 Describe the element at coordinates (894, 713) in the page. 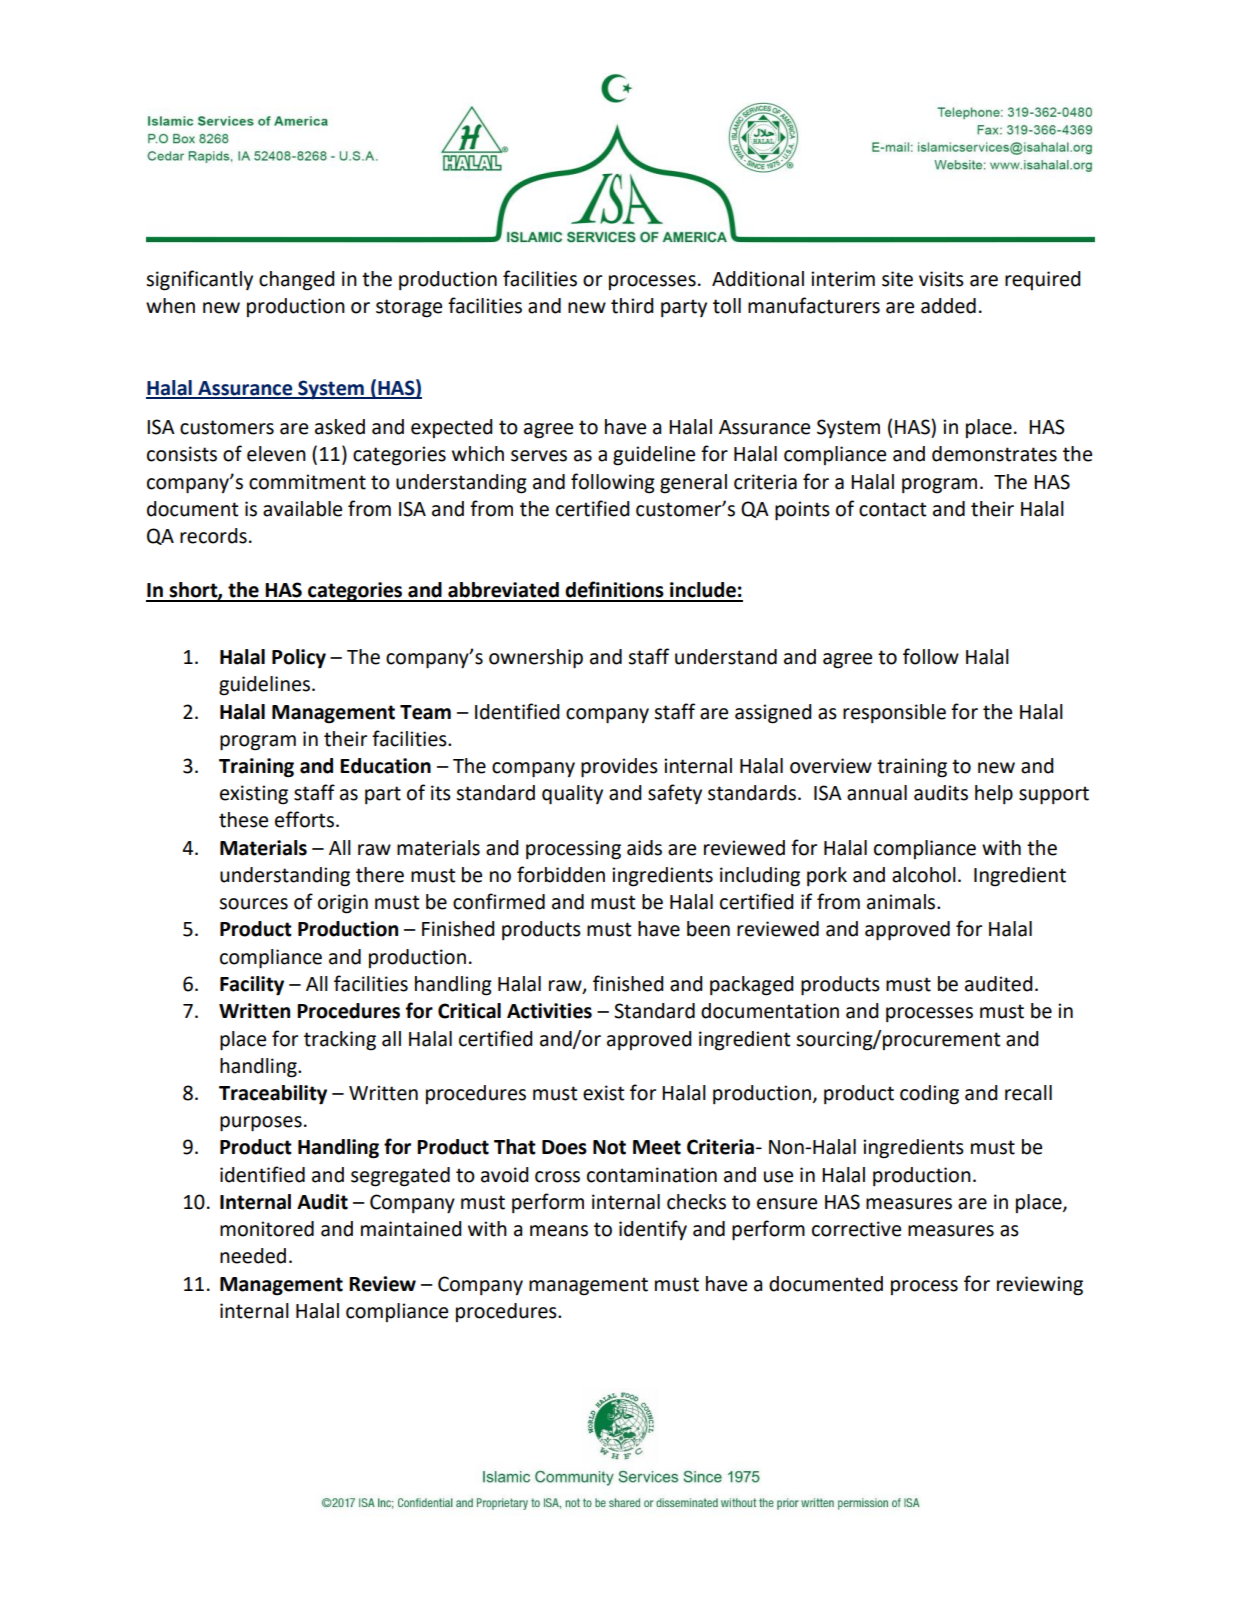

I see `responsible` at that location.
